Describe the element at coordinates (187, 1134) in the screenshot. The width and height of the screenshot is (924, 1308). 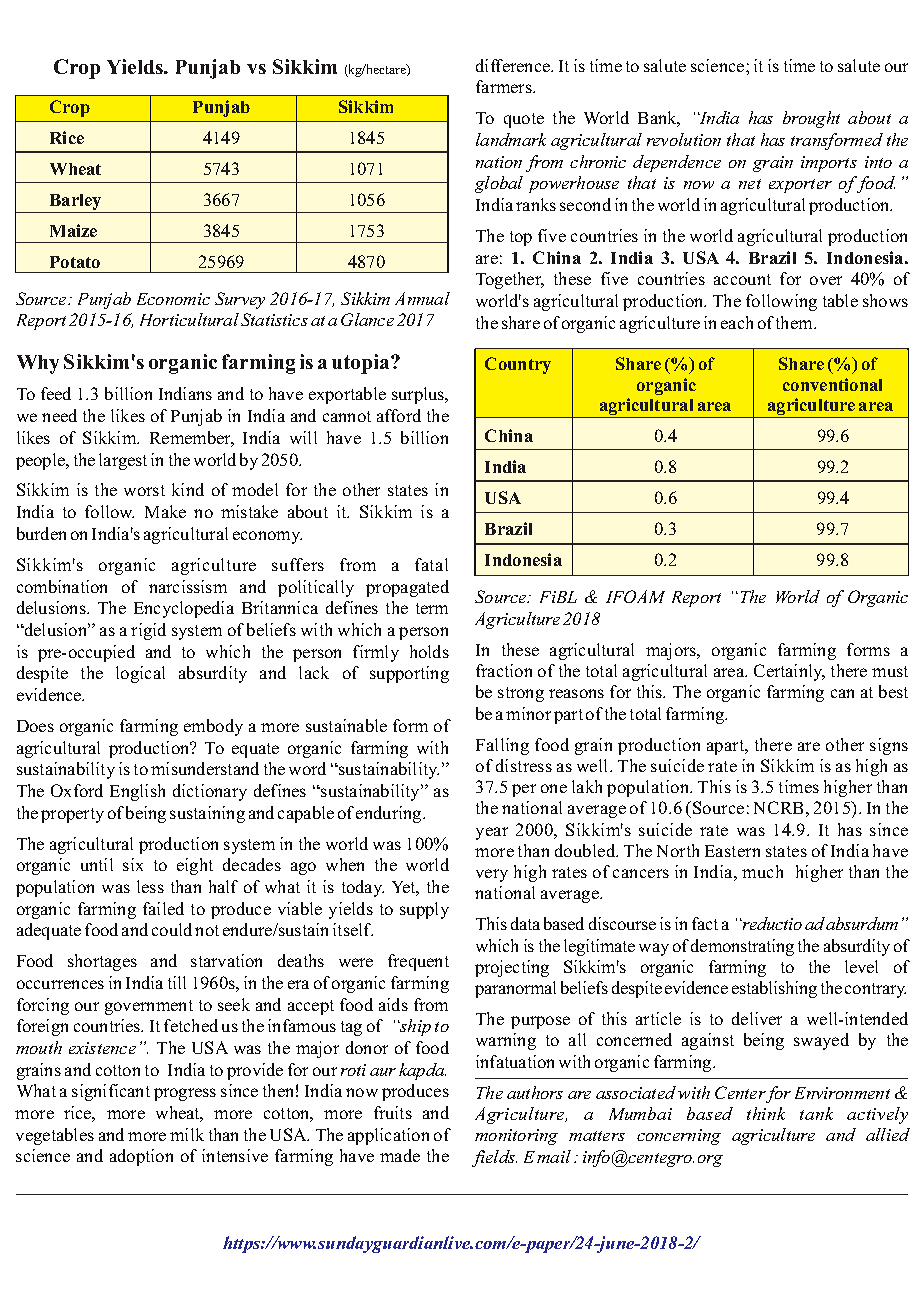
I see `milk` at that location.
